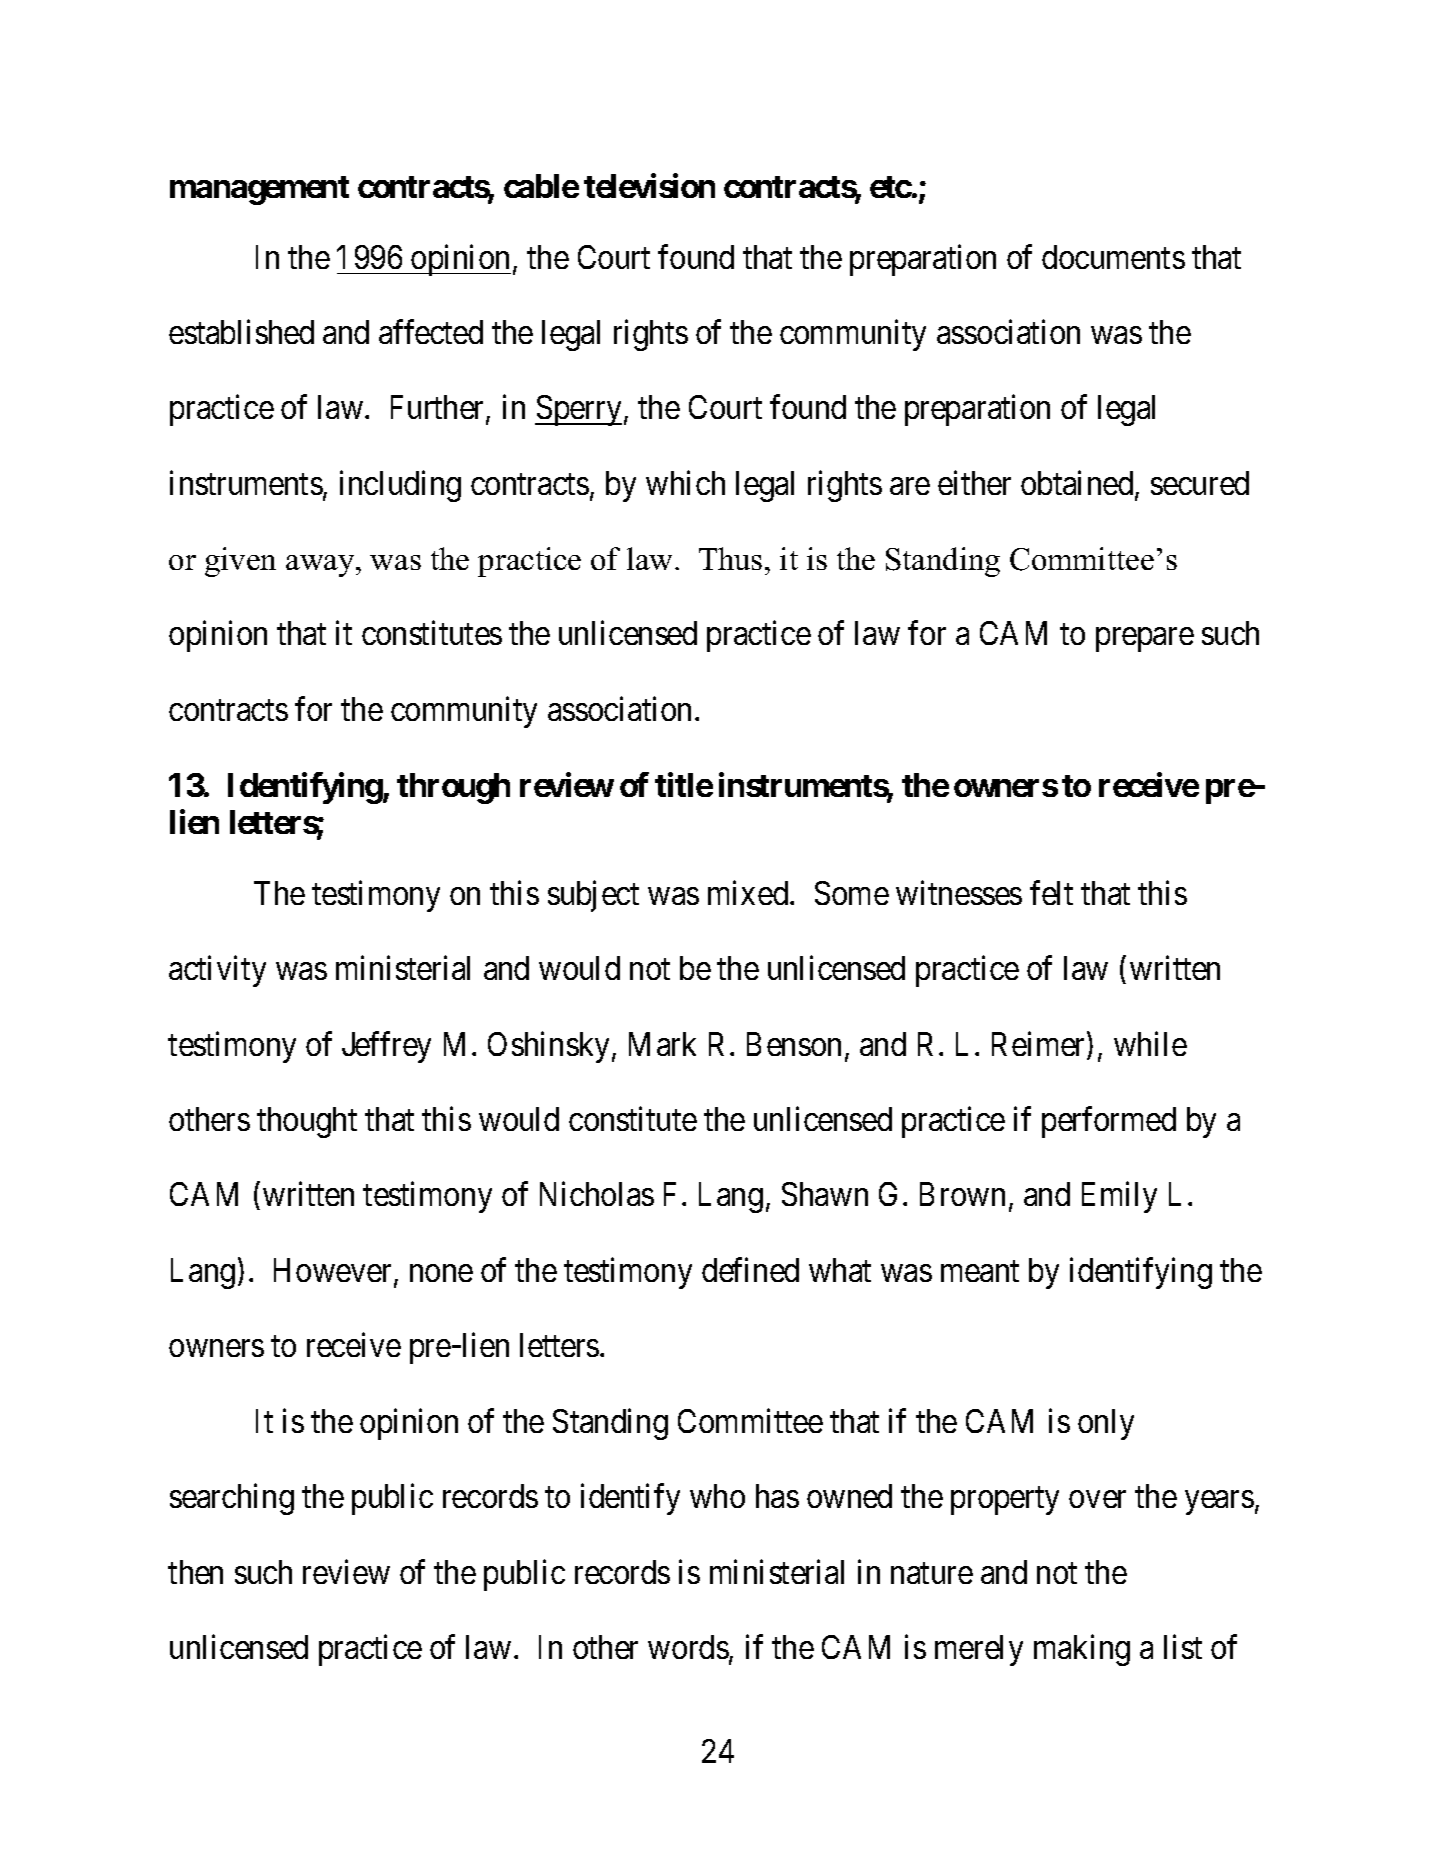 The height and width of the screenshot is (1855, 1434). I want to click on away, so click(321, 566).
